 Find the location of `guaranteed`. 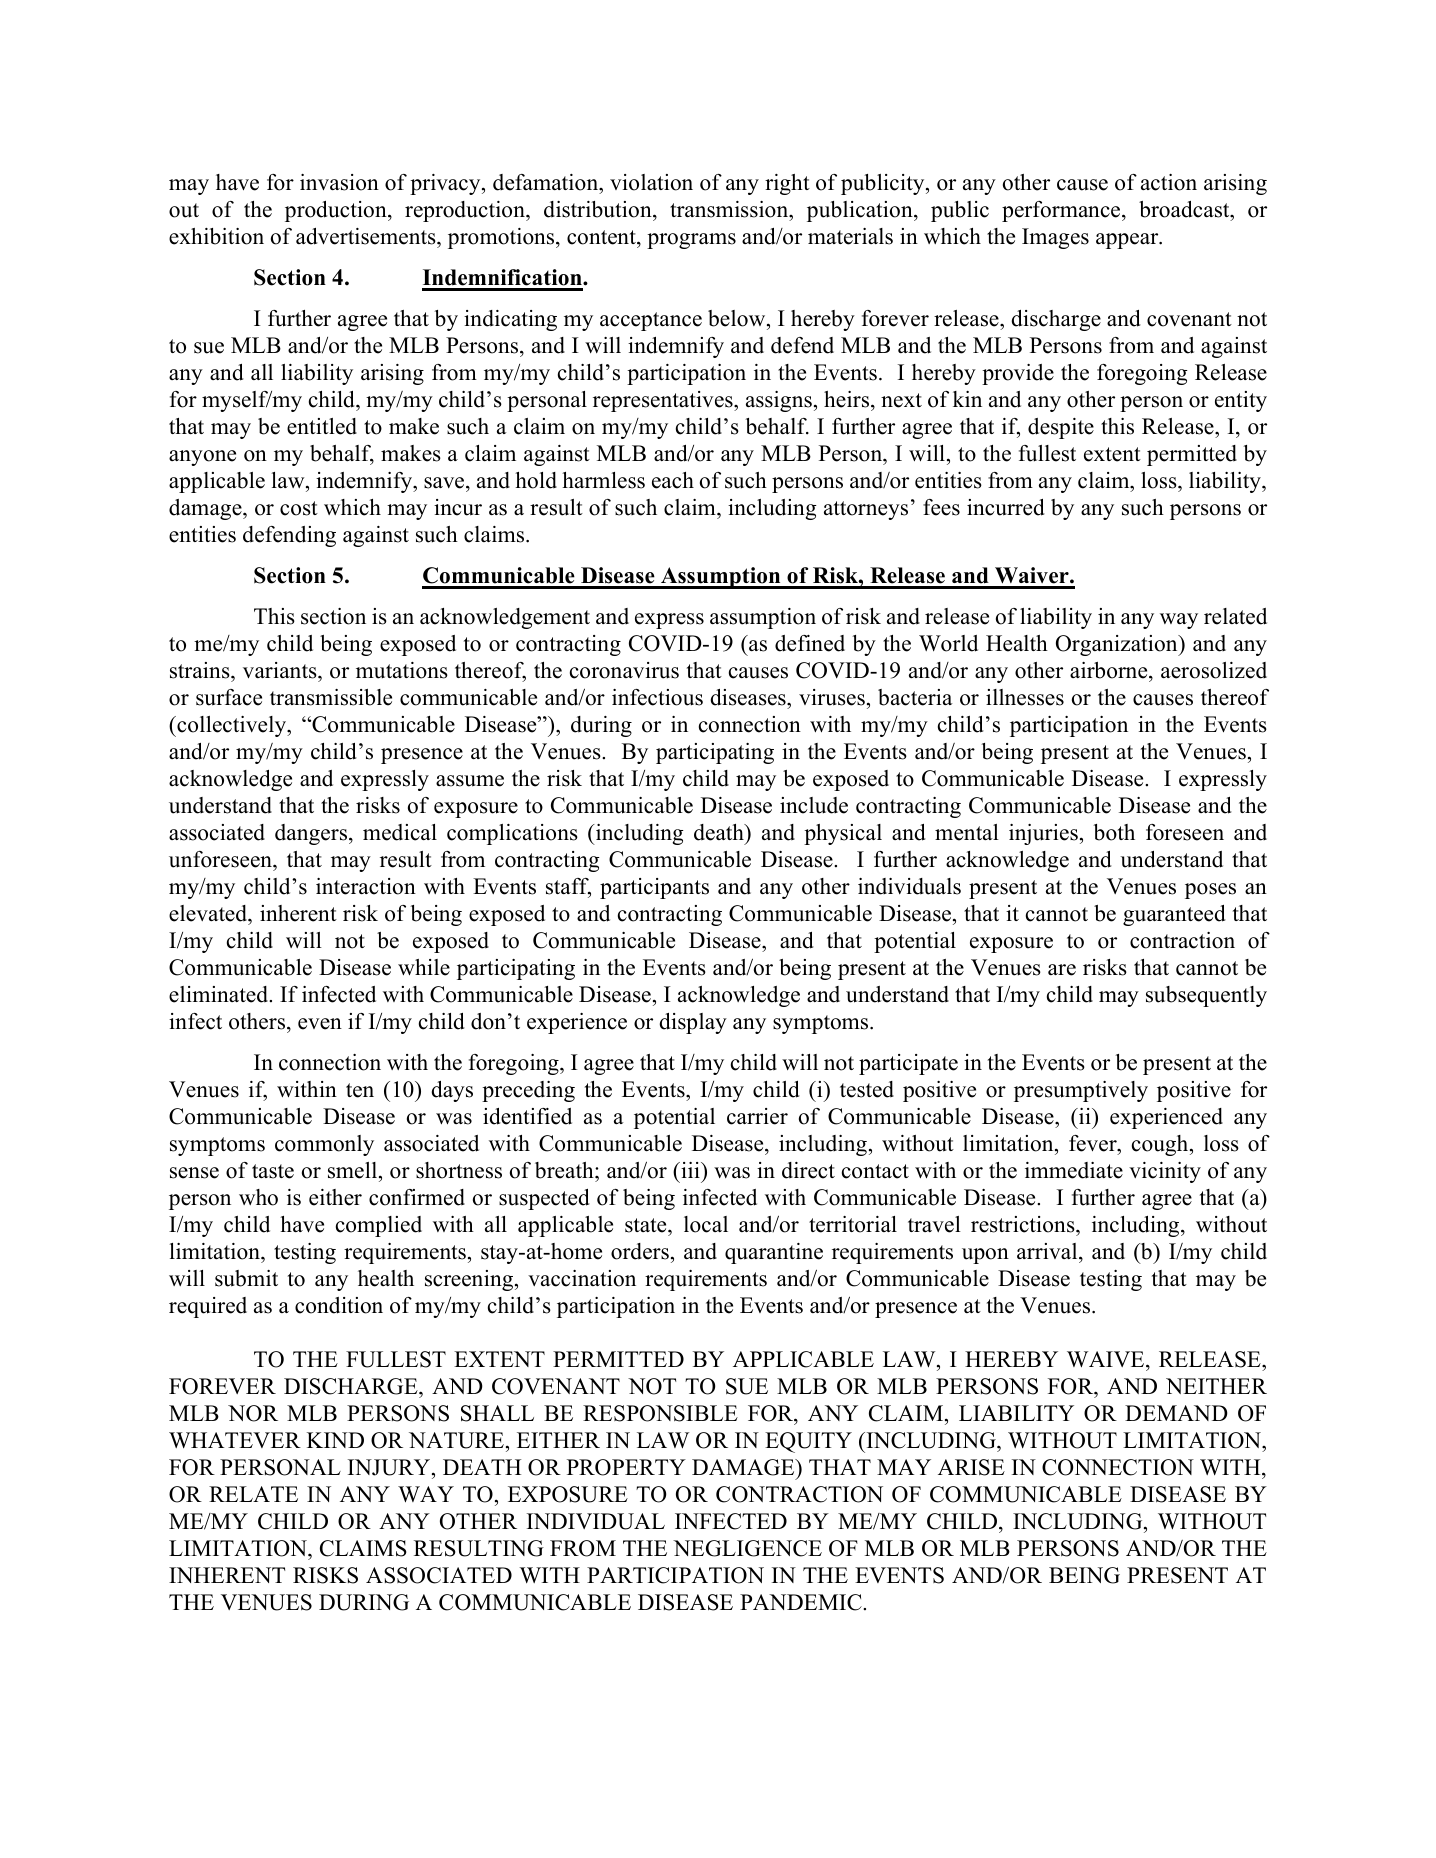

guaranteed is located at coordinates (1174, 915).
